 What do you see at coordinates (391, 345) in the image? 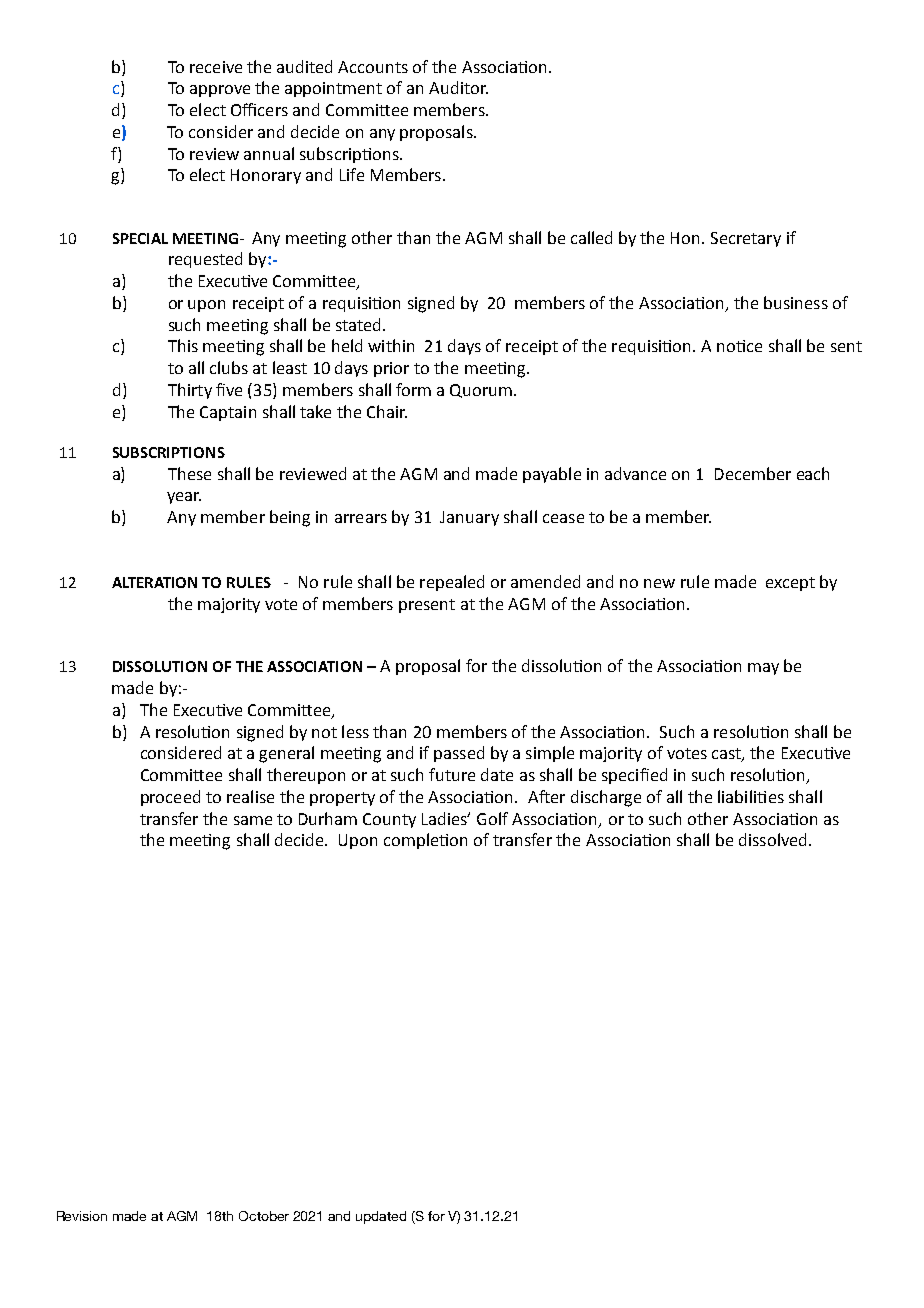
I see `within` at bounding box center [391, 345].
